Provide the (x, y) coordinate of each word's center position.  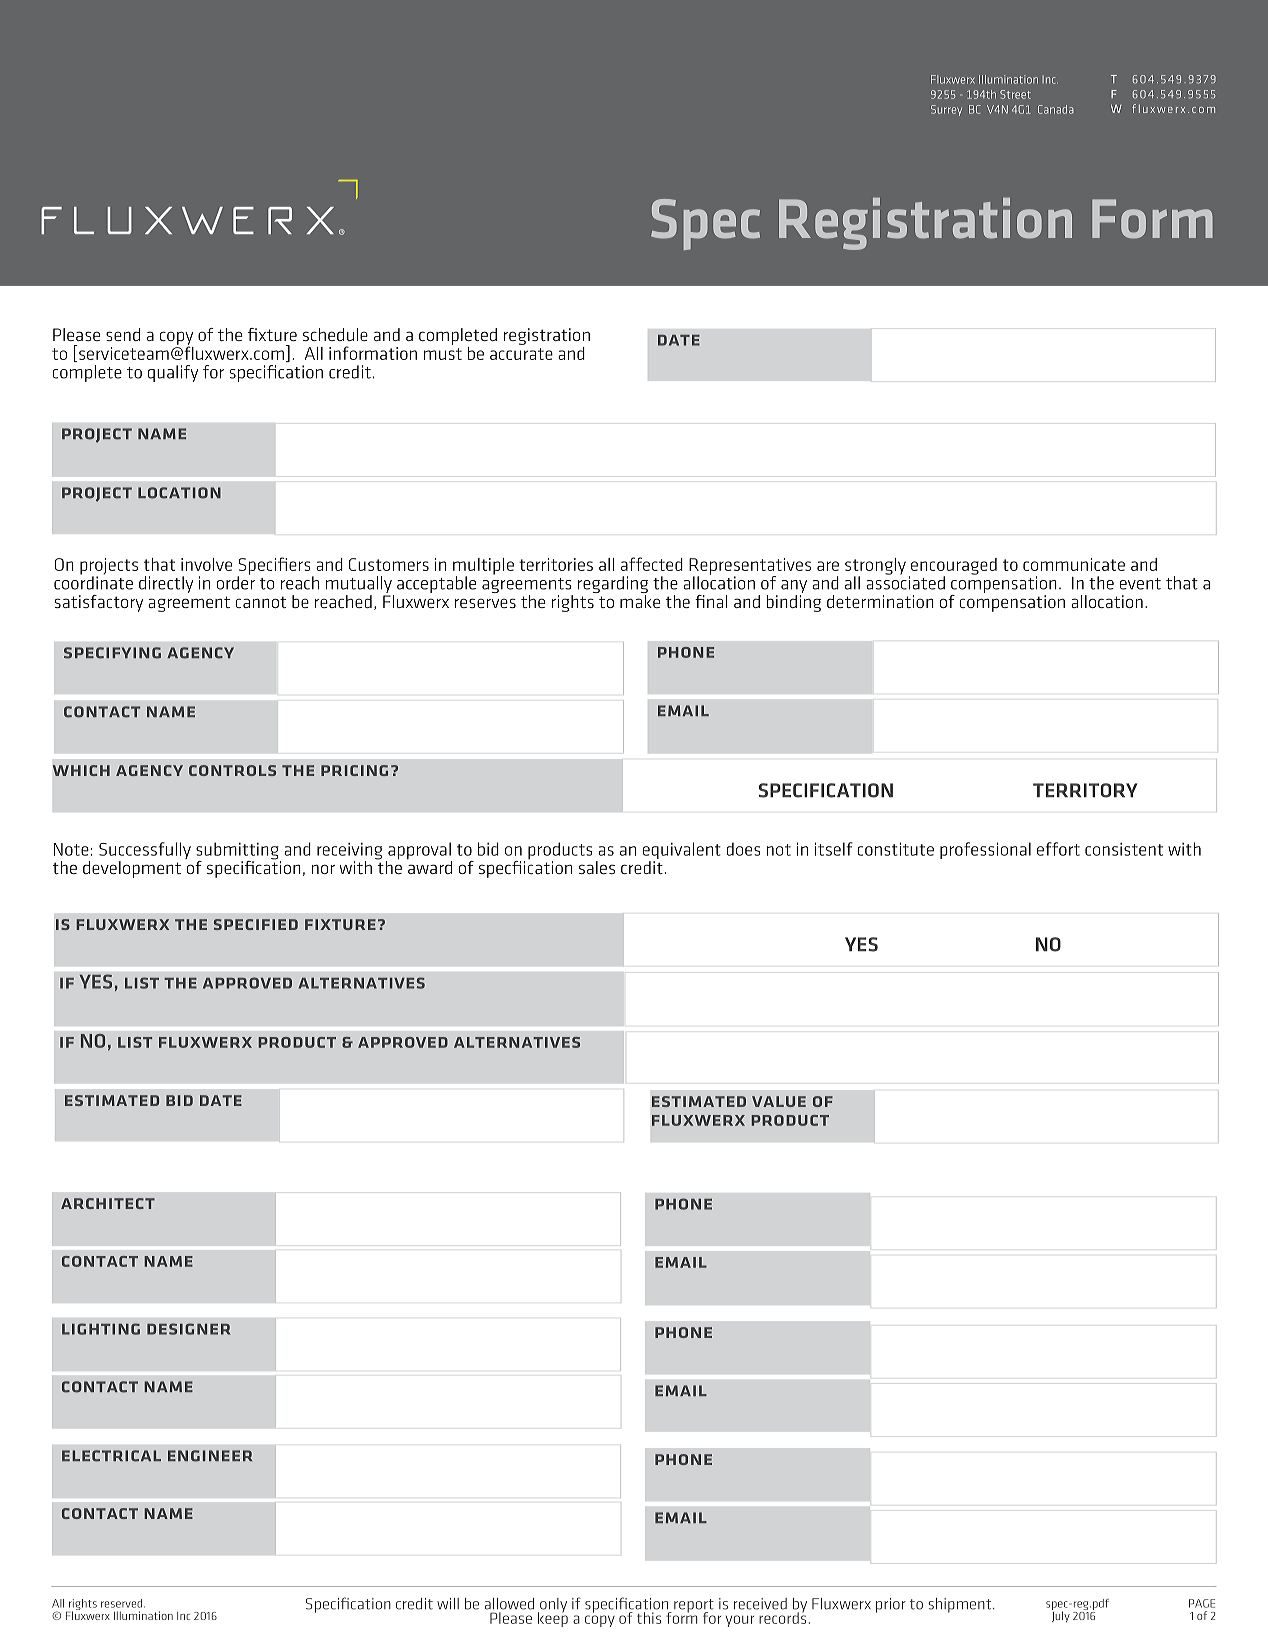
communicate (1074, 564)
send (123, 334)
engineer (210, 1456)
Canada (1056, 109)
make (640, 601)
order (236, 582)
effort (1058, 849)
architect (108, 1203)
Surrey (946, 110)
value (779, 1101)
